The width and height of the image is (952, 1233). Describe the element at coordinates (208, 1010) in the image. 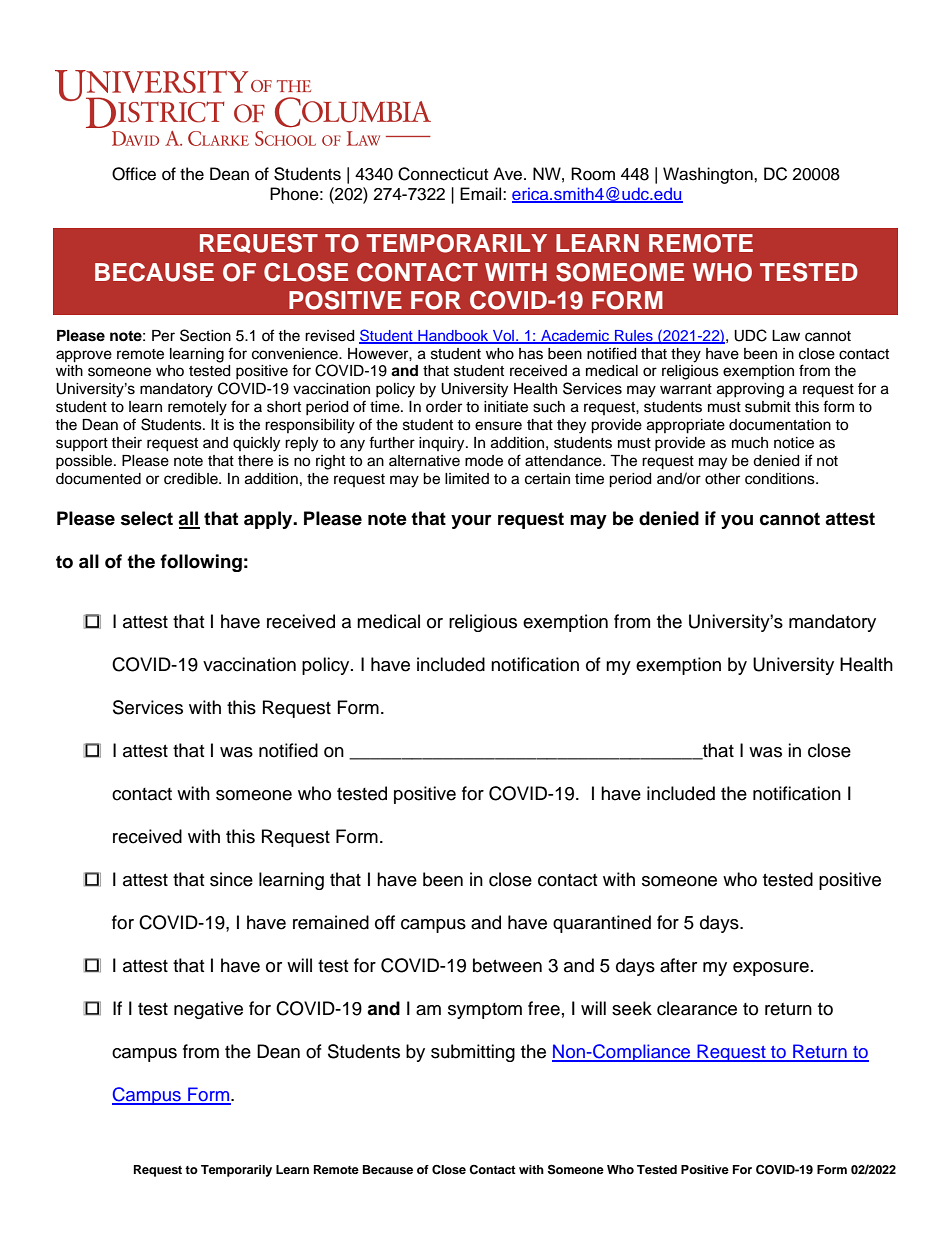

I see `negative` at that location.
